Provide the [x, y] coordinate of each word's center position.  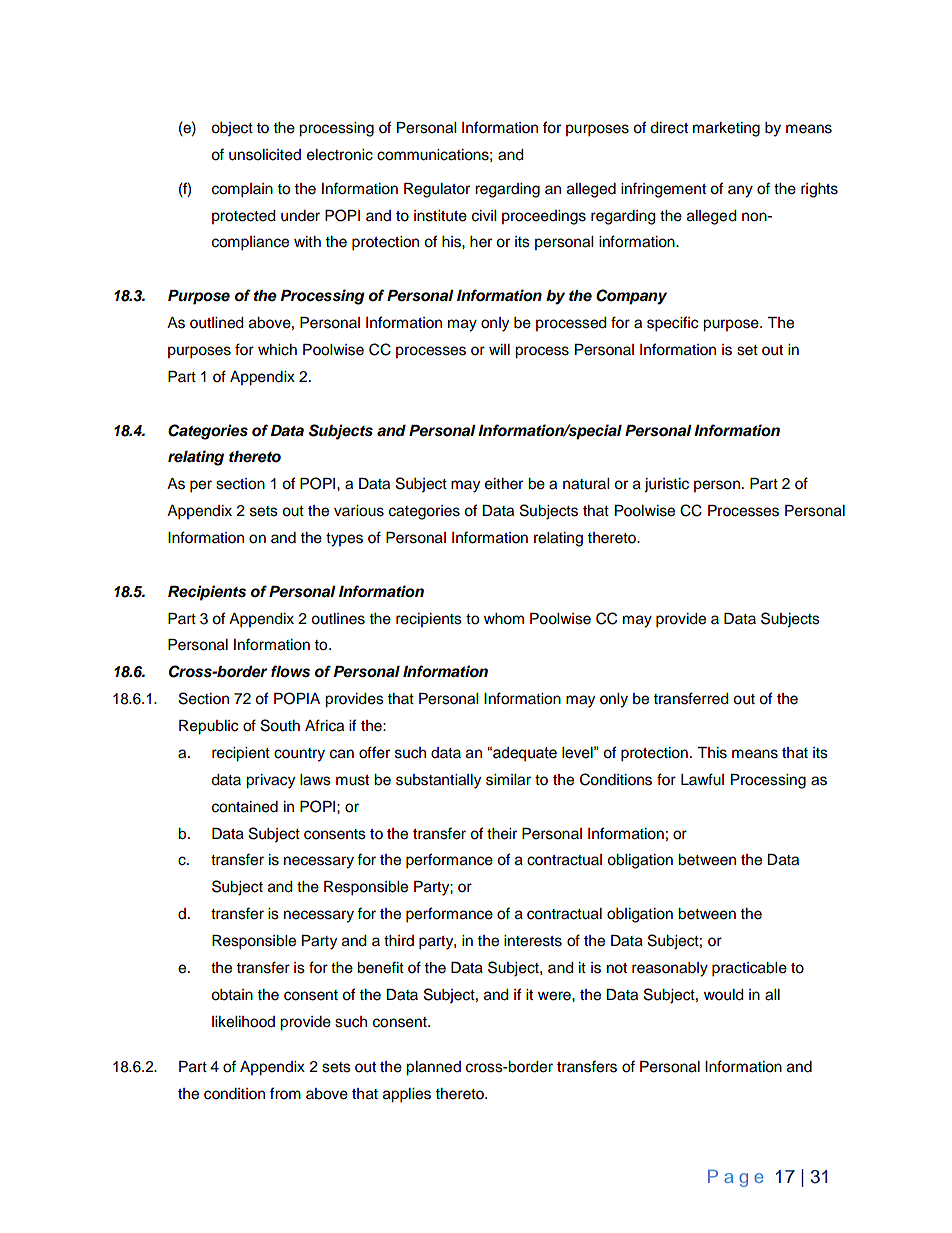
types [344, 540]
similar [508, 780]
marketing [726, 129]
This [712, 753]
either [504, 484]
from [285, 1093]
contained [245, 807]
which [277, 350]
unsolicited [265, 155]
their [502, 834]
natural [586, 484]
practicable [749, 969]
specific [672, 324]
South [280, 725]
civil [484, 216]
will [499, 349]
